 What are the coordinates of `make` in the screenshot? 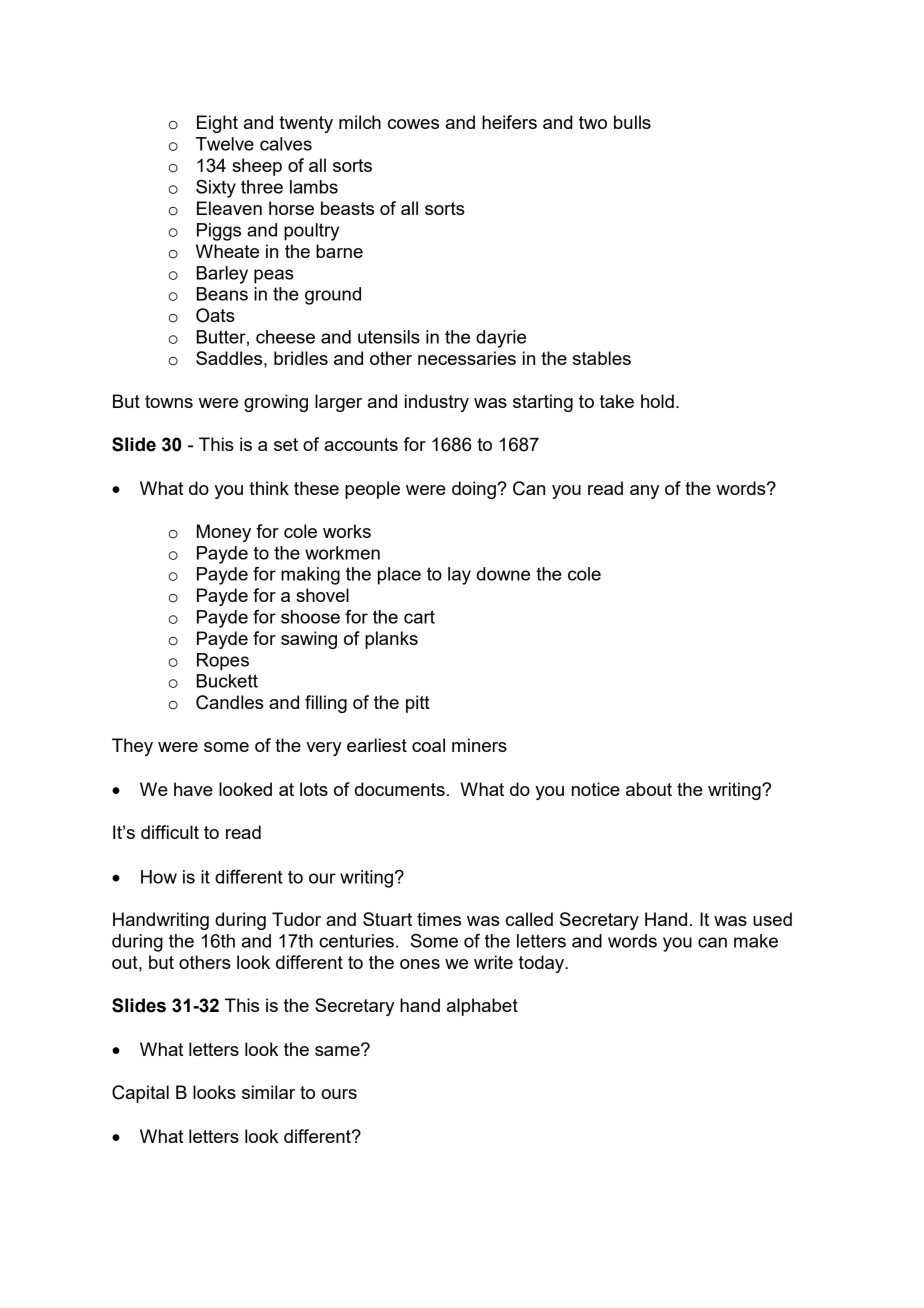 It's located at (756, 941).
